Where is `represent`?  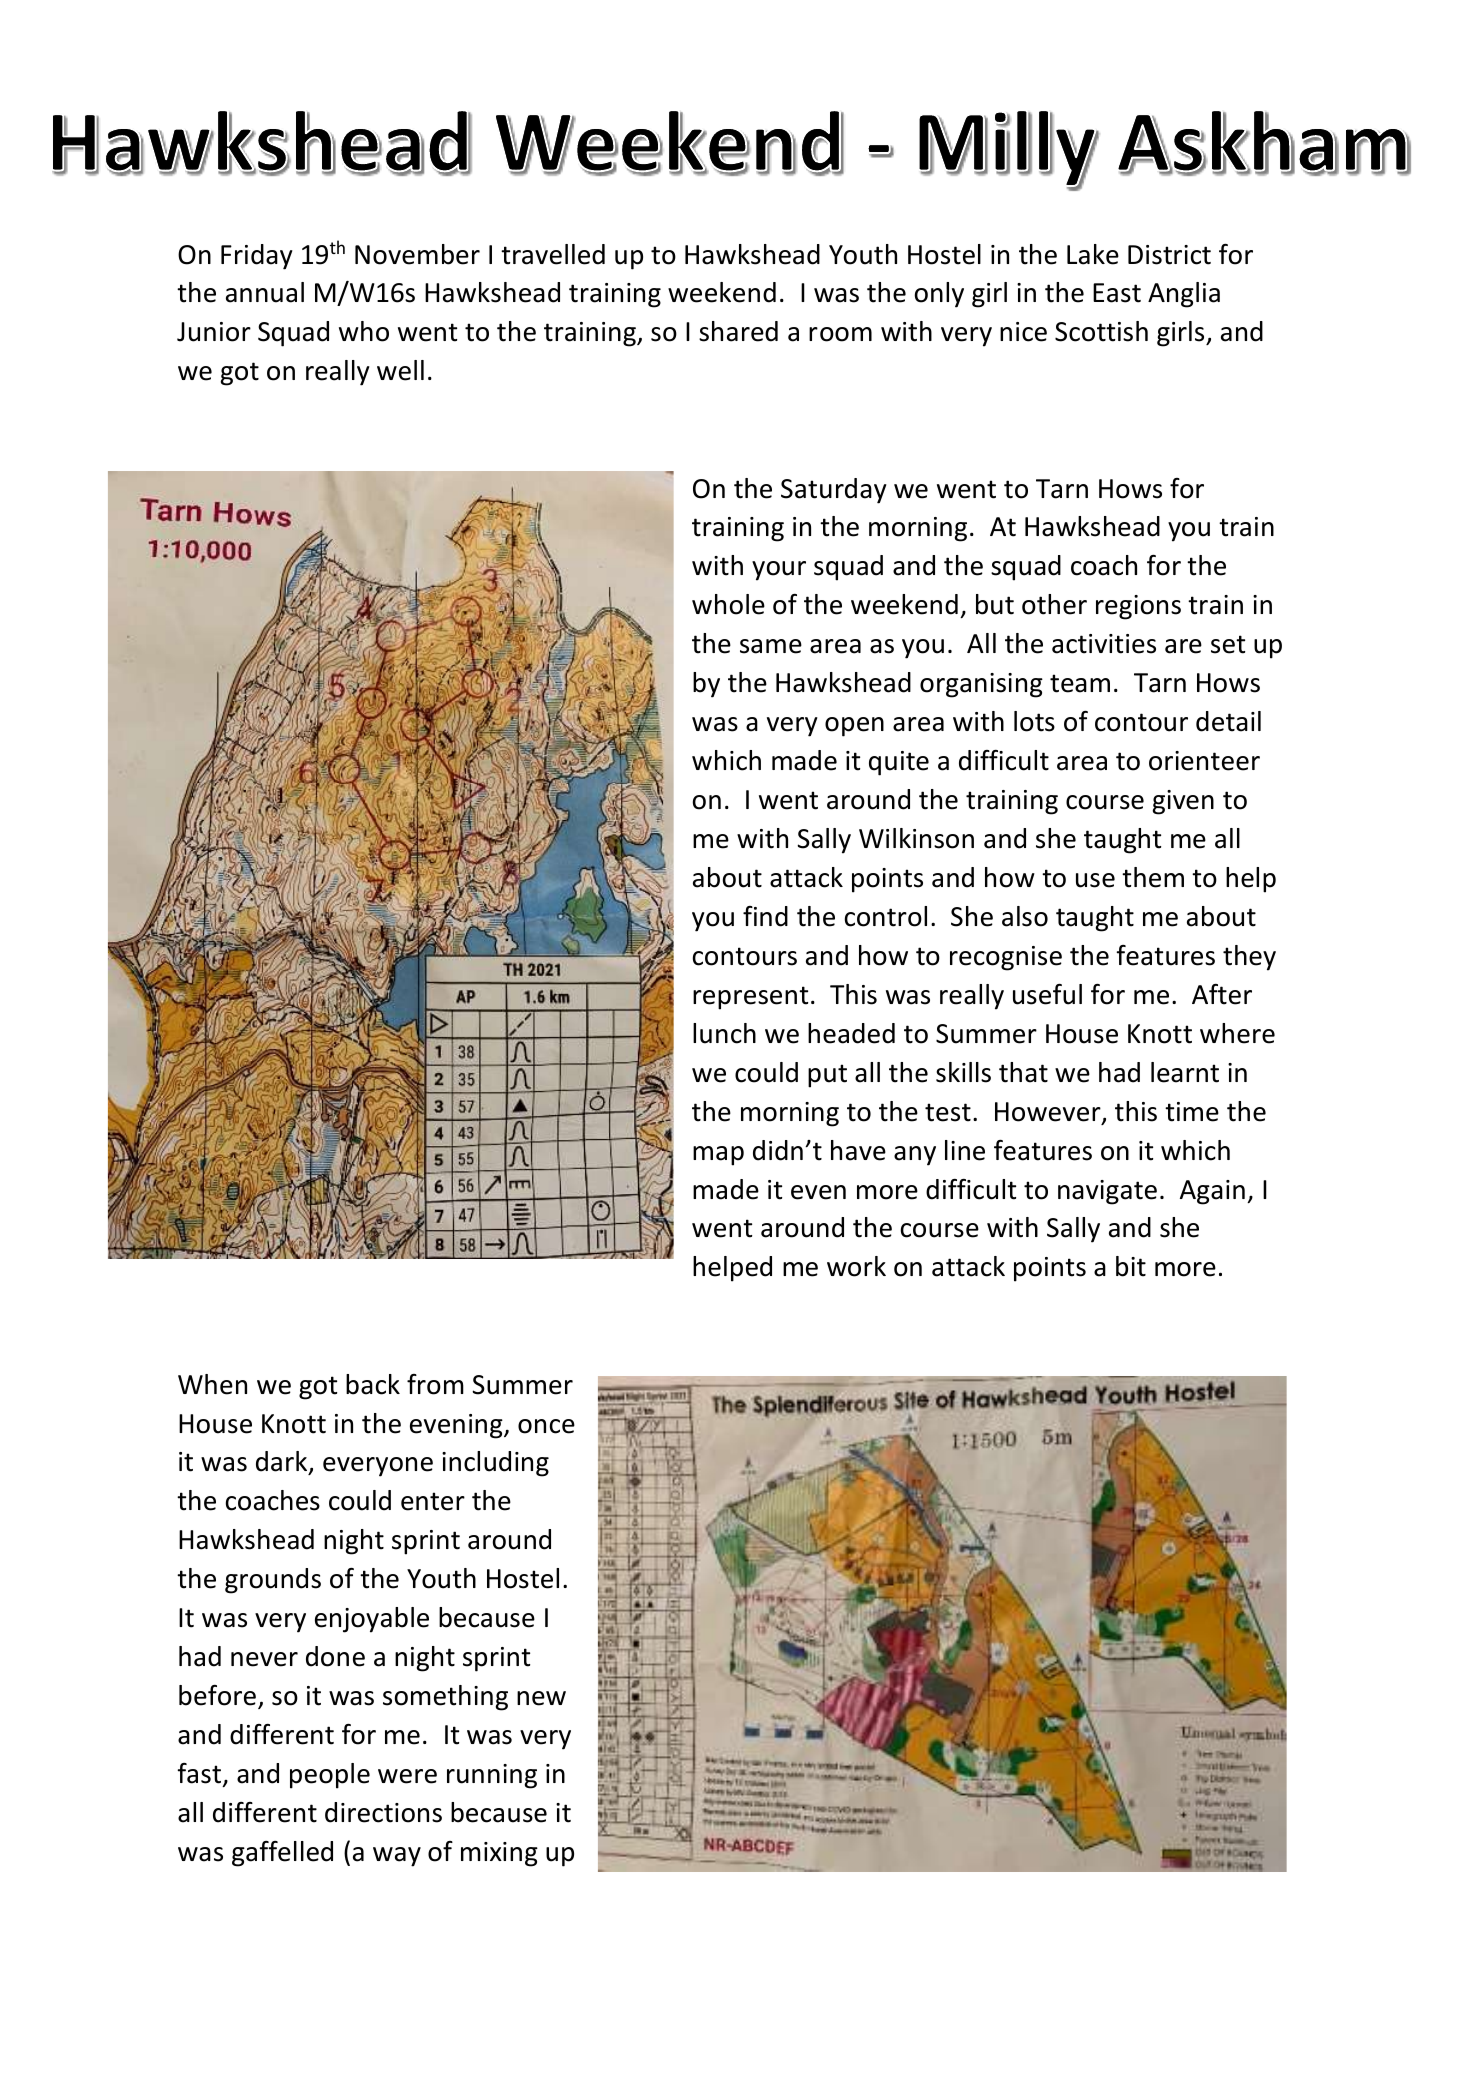
represent is located at coordinates (750, 998).
